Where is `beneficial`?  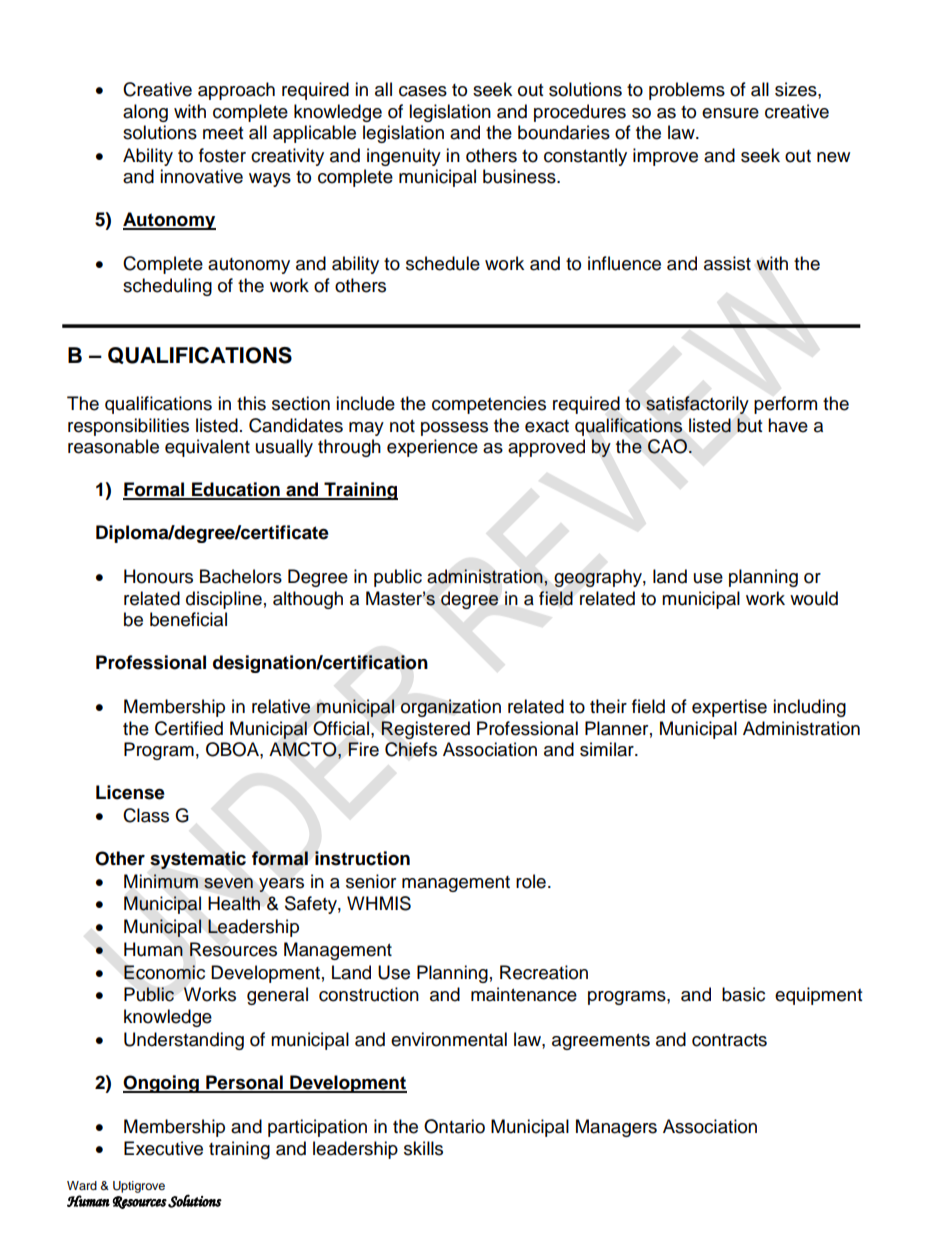 beneficial is located at coordinates (188, 619).
